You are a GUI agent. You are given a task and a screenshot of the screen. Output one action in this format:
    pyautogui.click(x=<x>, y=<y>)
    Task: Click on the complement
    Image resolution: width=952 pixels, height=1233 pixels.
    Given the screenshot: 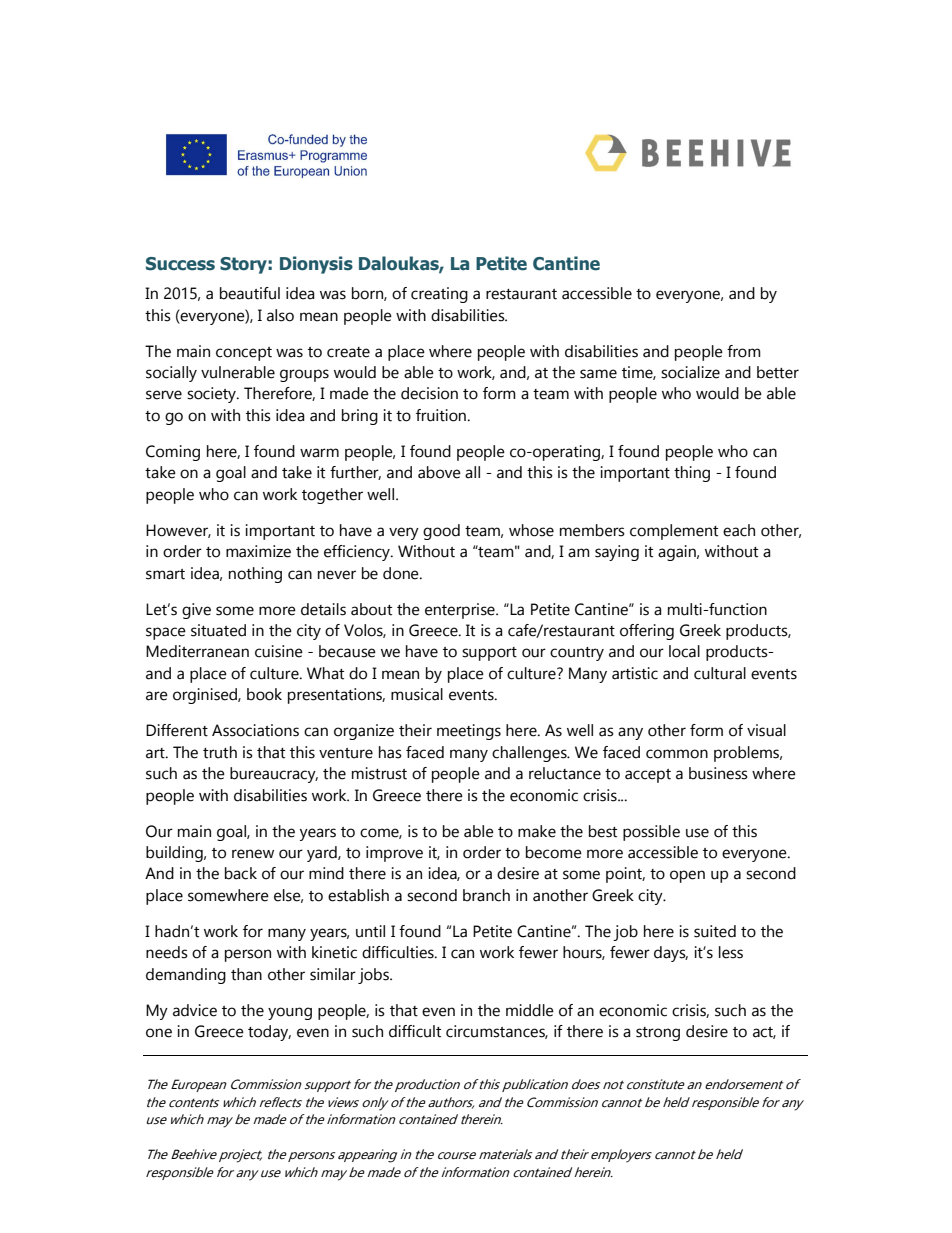 What is the action you would take?
    pyautogui.click(x=674, y=532)
